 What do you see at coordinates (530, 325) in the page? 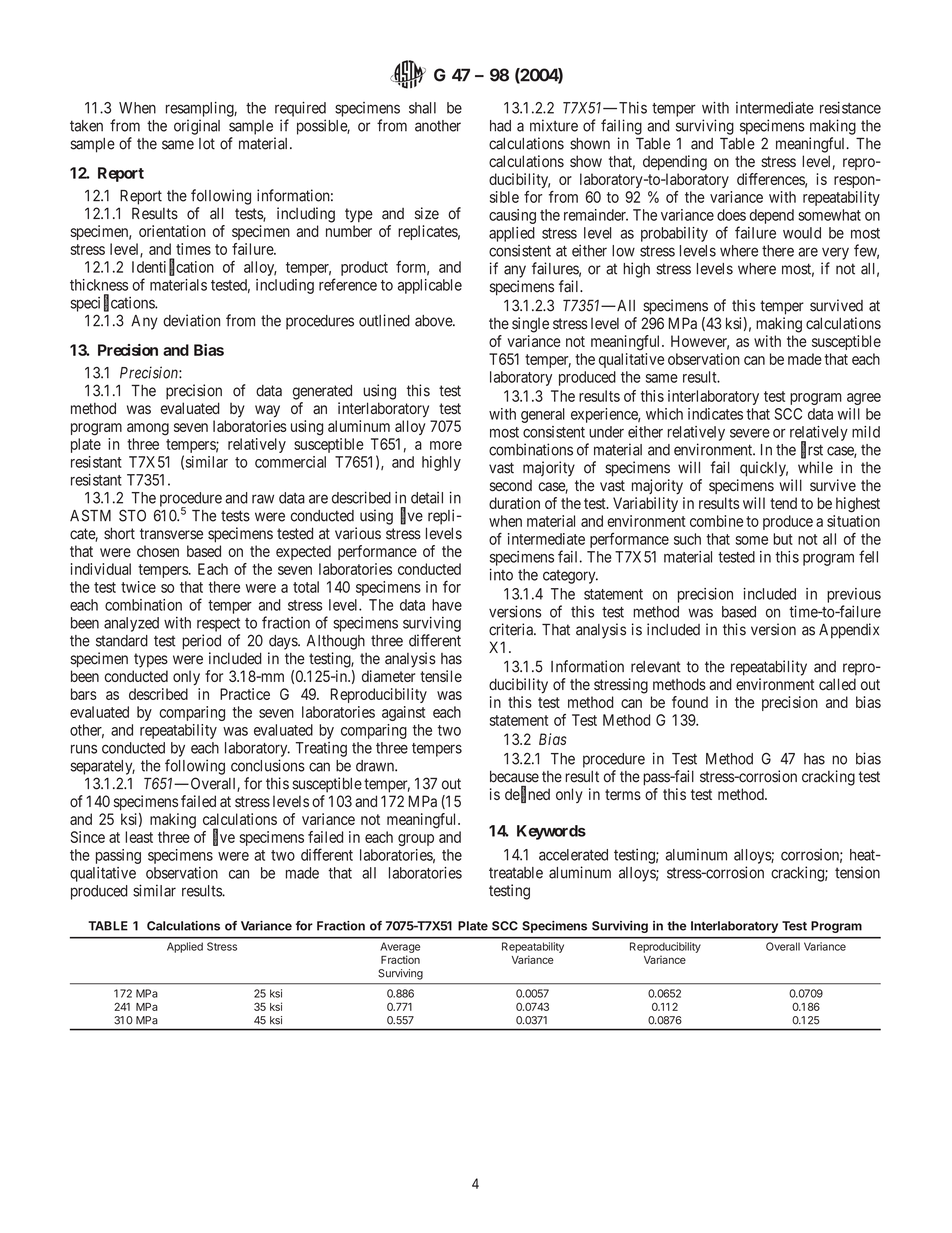
I see `single` at bounding box center [530, 325].
